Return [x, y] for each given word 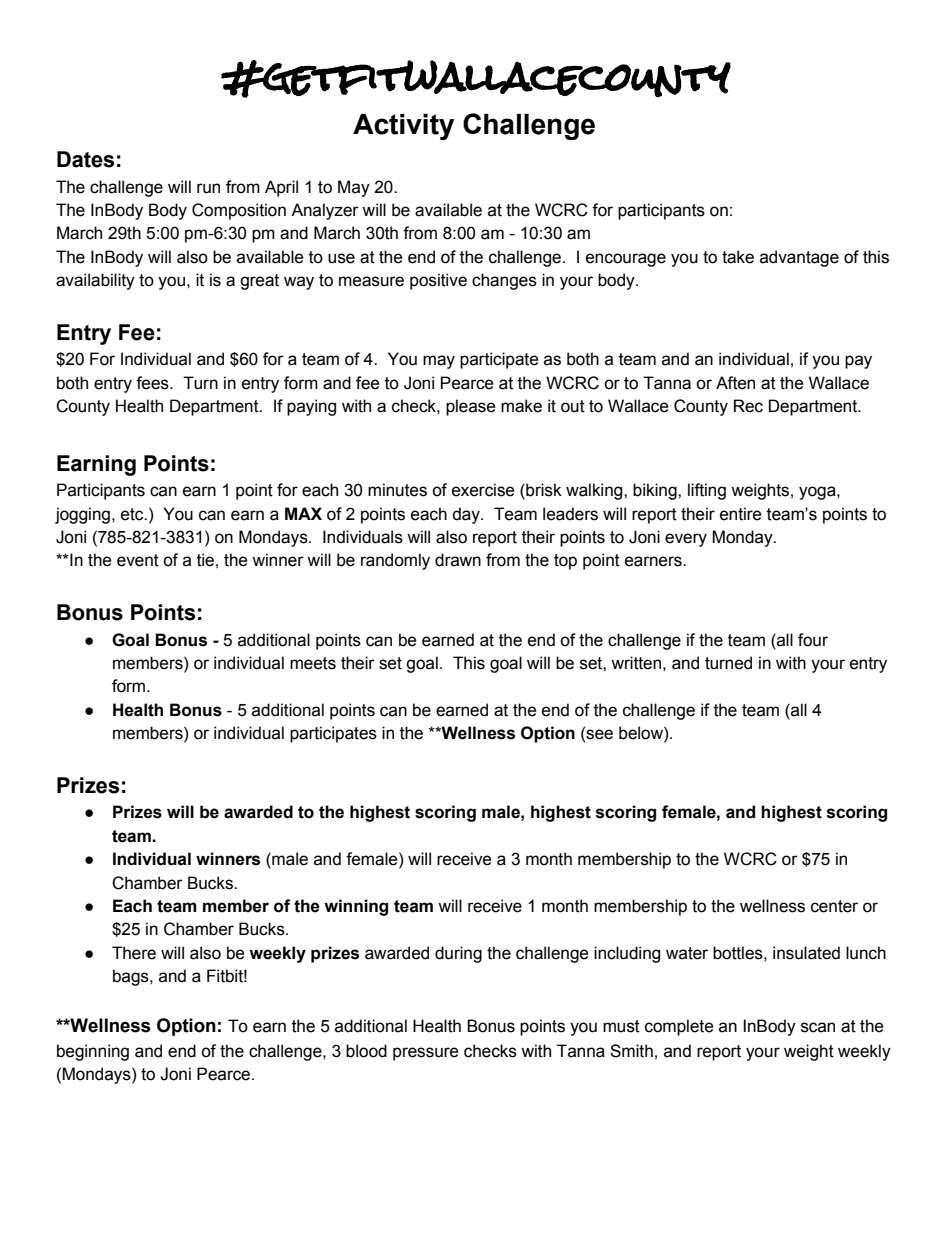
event [138, 560]
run [208, 188]
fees [153, 383]
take [738, 257]
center [834, 906]
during [458, 954]
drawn [458, 560]
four [813, 640]
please [471, 407]
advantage [799, 258]
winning [356, 907]
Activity [403, 127]
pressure [426, 1054]
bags [132, 977]
